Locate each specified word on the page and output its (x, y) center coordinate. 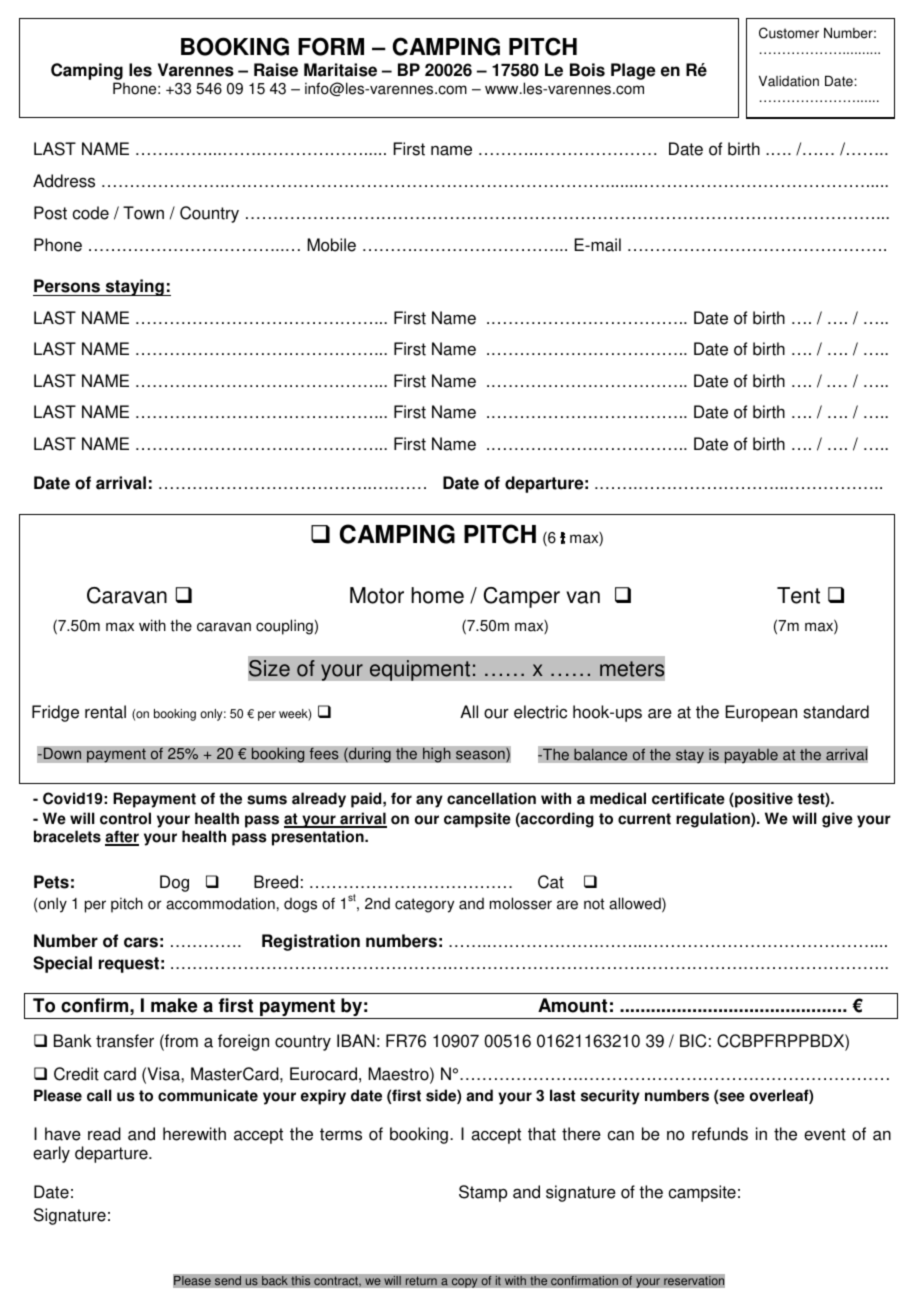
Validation (789, 81)
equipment (421, 670)
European (761, 713)
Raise (276, 70)
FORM (331, 46)
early (51, 1154)
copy (464, 1283)
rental (105, 712)
